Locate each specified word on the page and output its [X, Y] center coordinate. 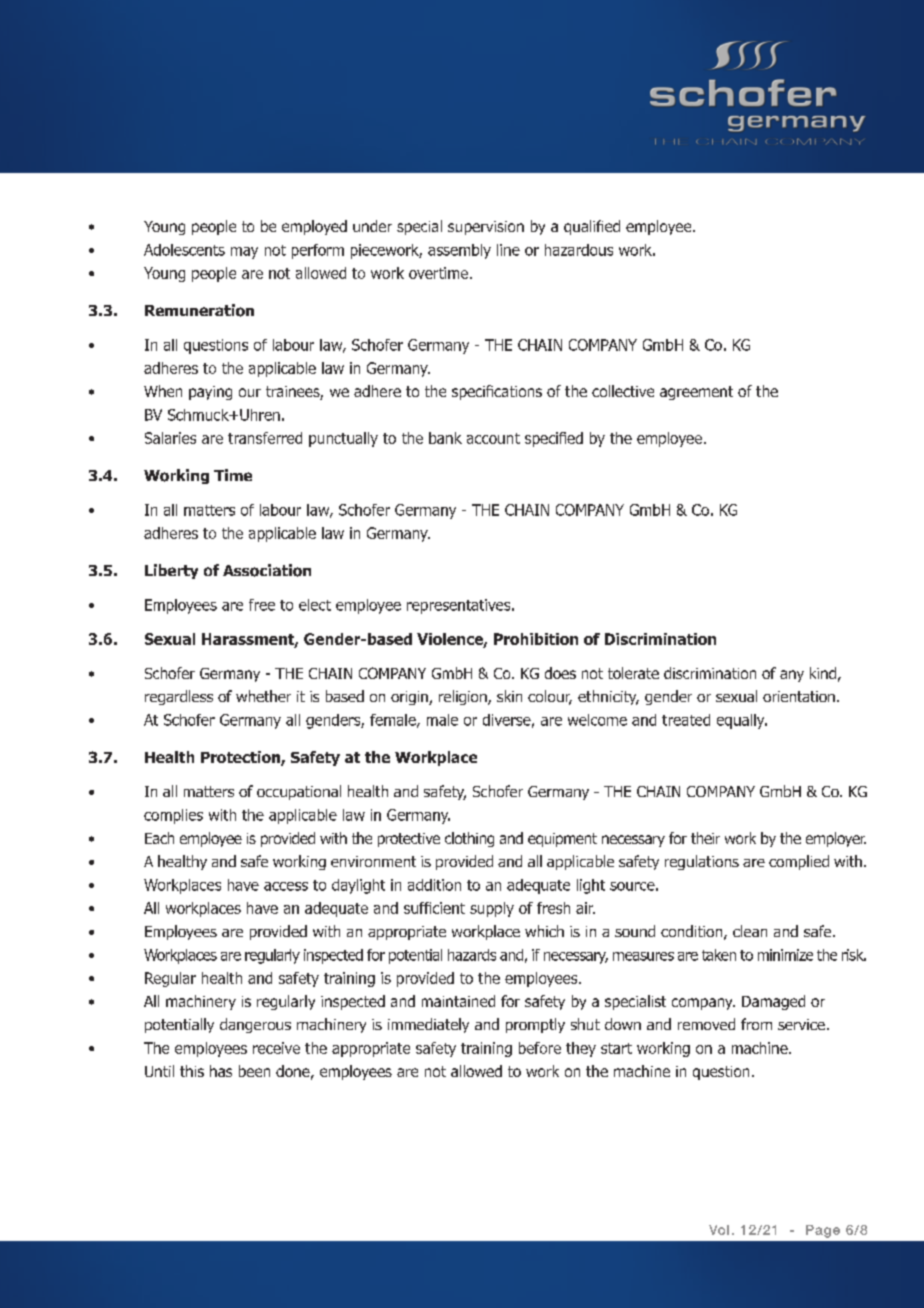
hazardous [579, 250]
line [508, 250]
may [244, 253]
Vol [719, 1230]
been [254, 1071]
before [540, 1048]
